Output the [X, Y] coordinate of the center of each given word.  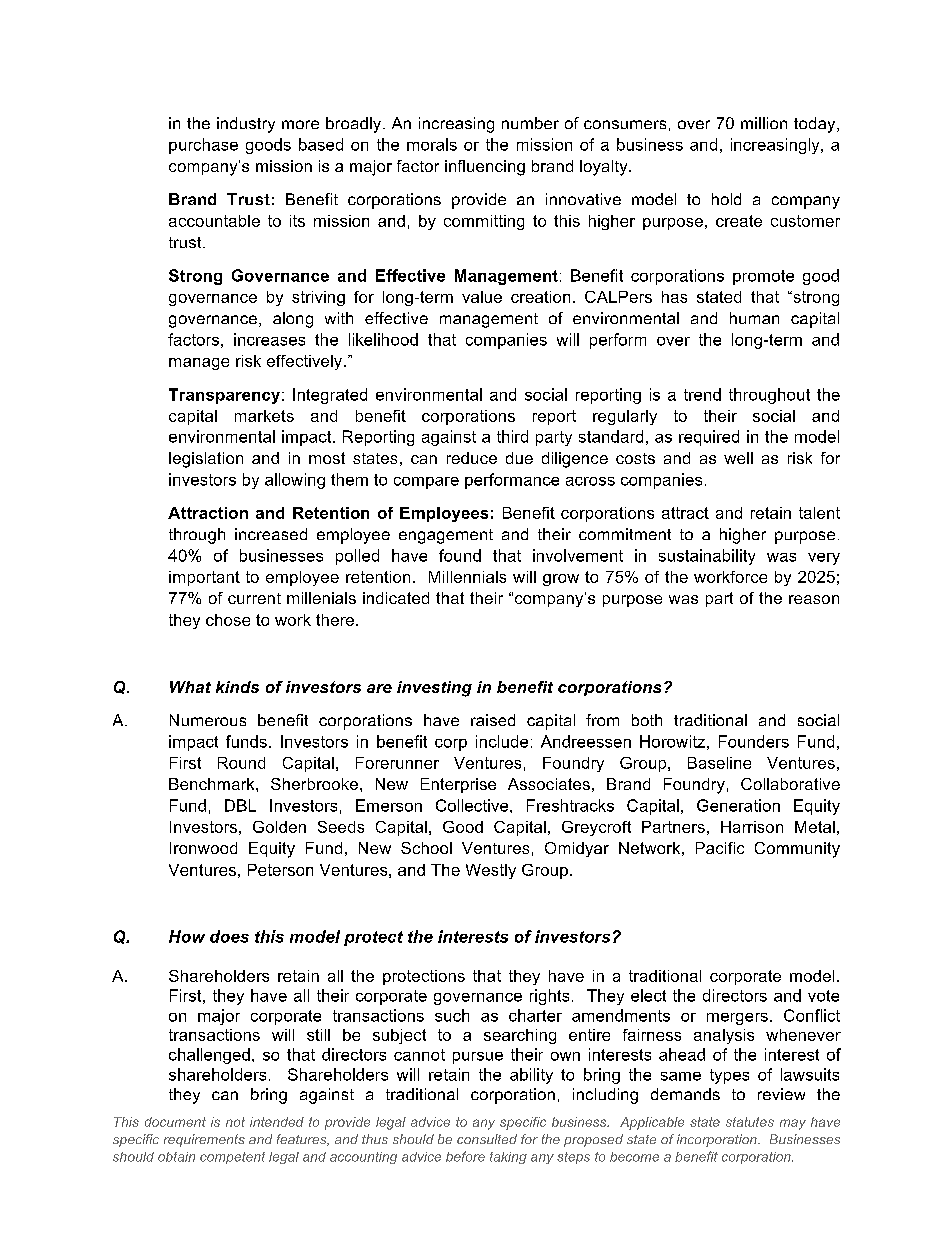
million [764, 123]
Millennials [467, 577]
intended [277, 1122]
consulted [487, 1139]
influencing [485, 168]
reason [814, 599]
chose [228, 620]
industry [246, 125]
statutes [750, 1122]
